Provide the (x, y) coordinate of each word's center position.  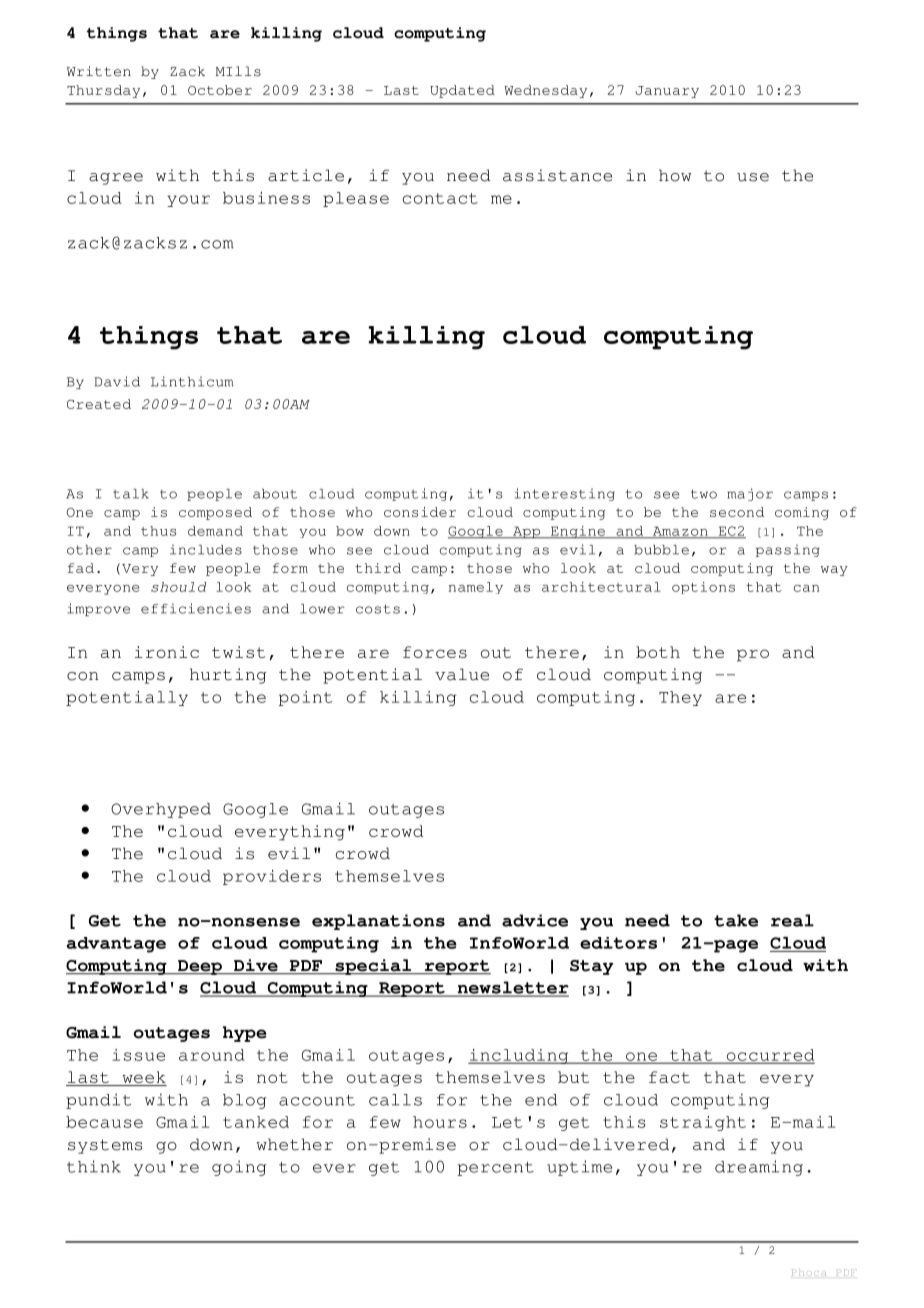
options (703, 588)
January (667, 92)
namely (476, 588)
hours (440, 1122)
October (220, 90)
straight (703, 1123)
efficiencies (196, 608)
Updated (462, 91)
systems (105, 1146)
